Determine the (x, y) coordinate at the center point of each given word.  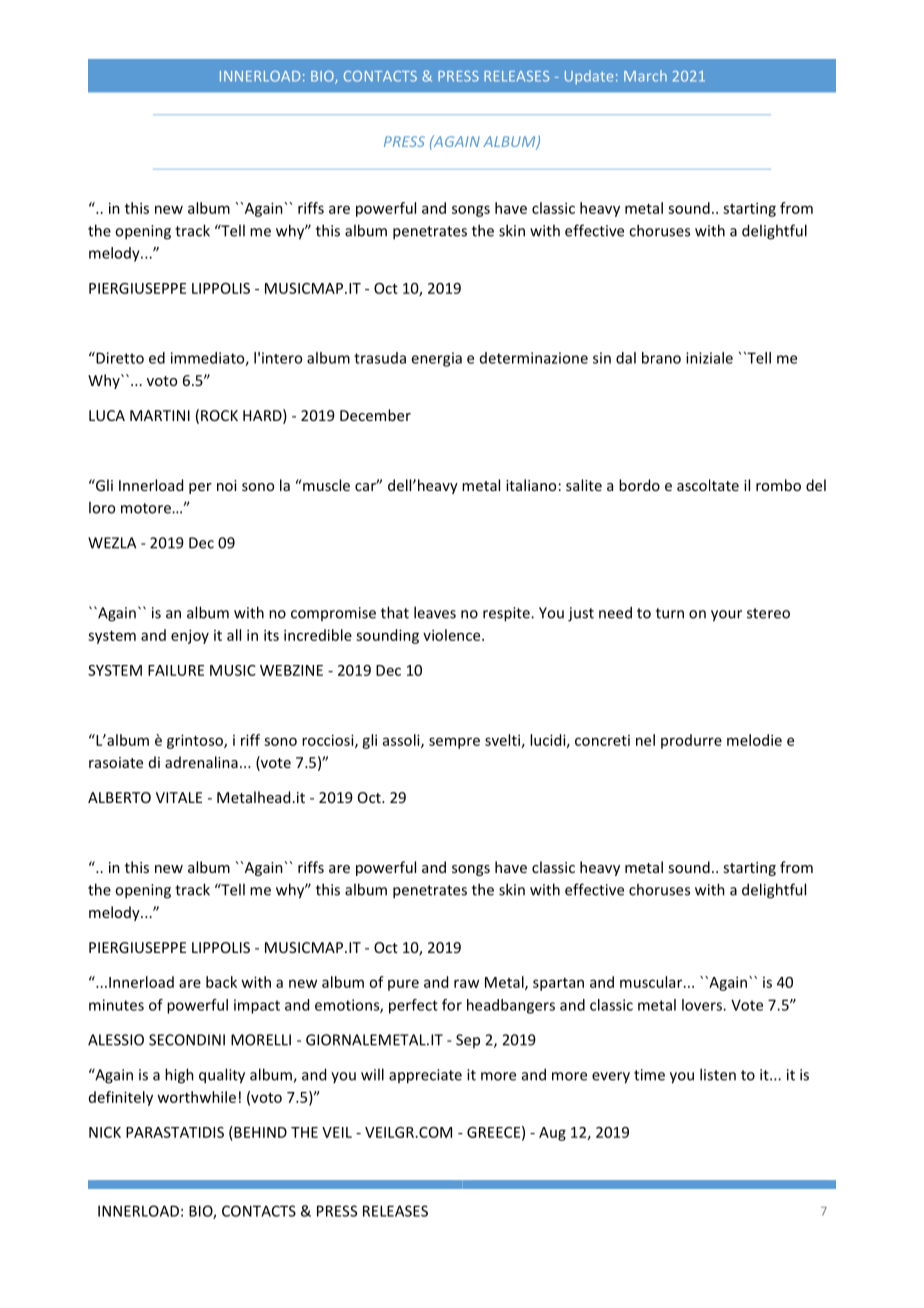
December (375, 415)
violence (453, 635)
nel (645, 740)
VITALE (179, 797)
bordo (639, 485)
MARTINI (160, 415)
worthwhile (196, 1097)
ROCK (219, 415)
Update (589, 77)
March (645, 76)
